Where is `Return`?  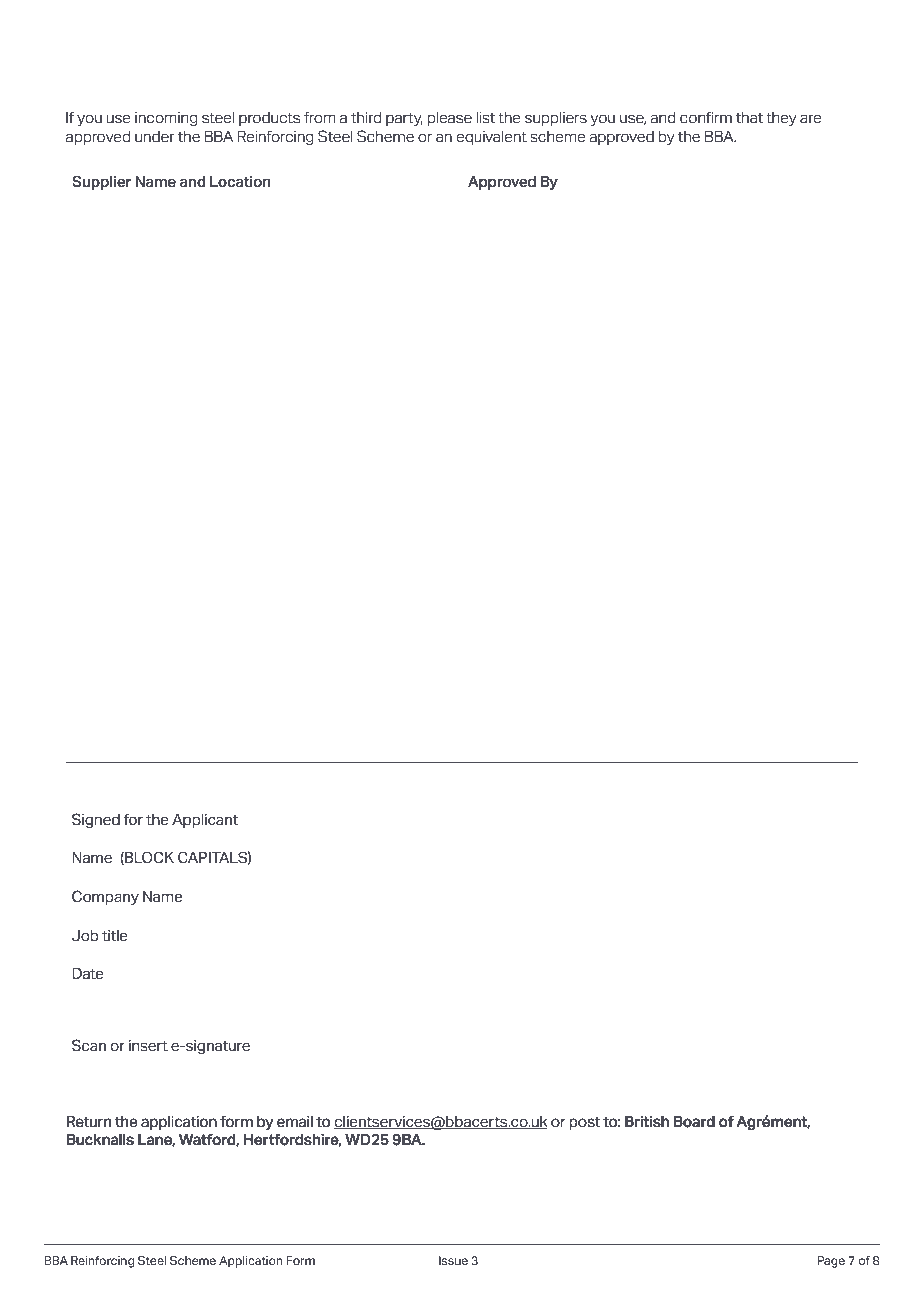
Return is located at coordinates (89, 1122).
